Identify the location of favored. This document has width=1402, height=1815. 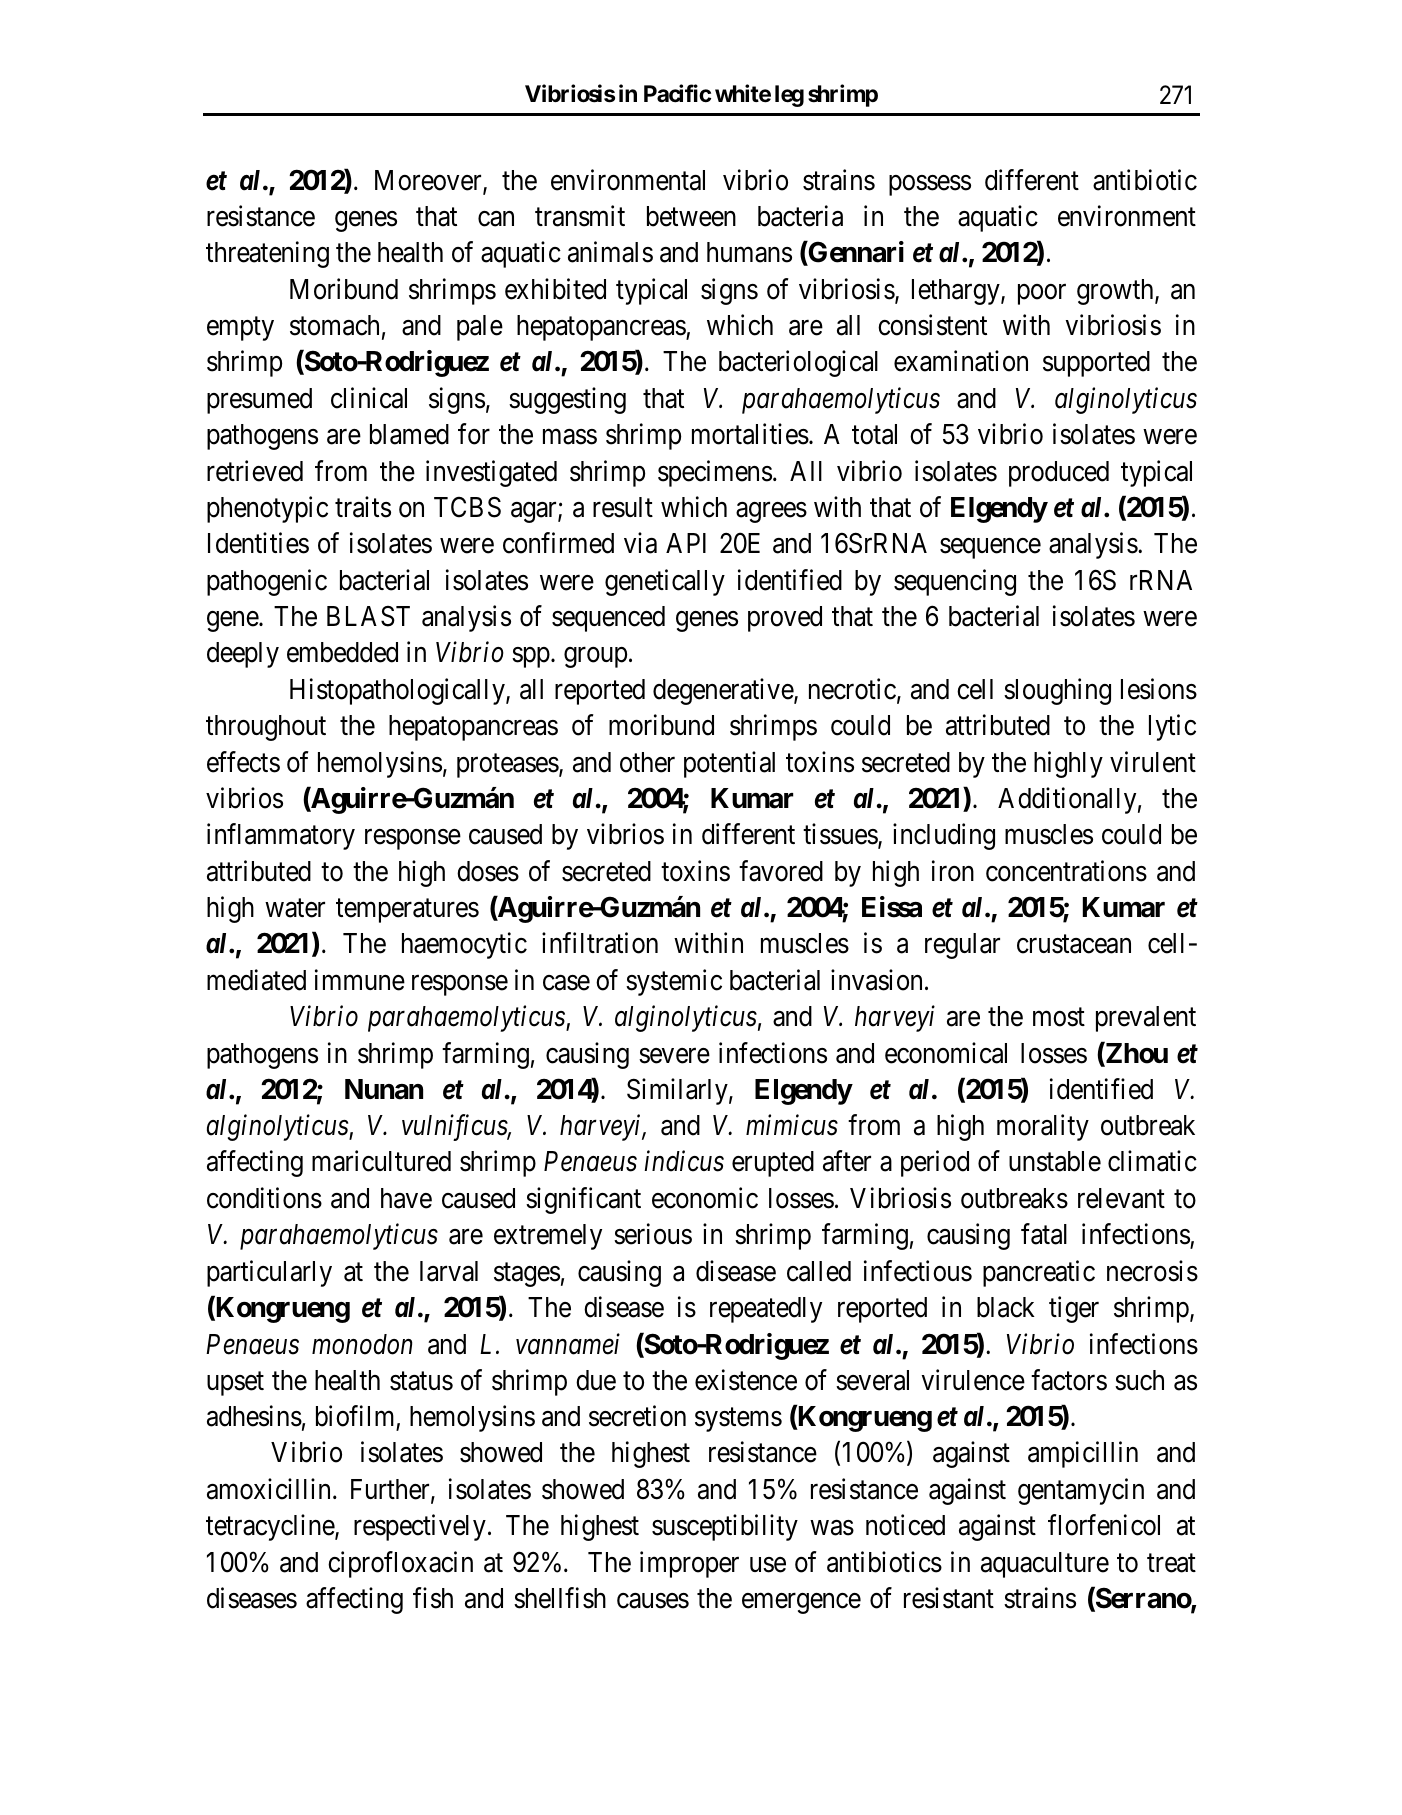
(781, 871).
